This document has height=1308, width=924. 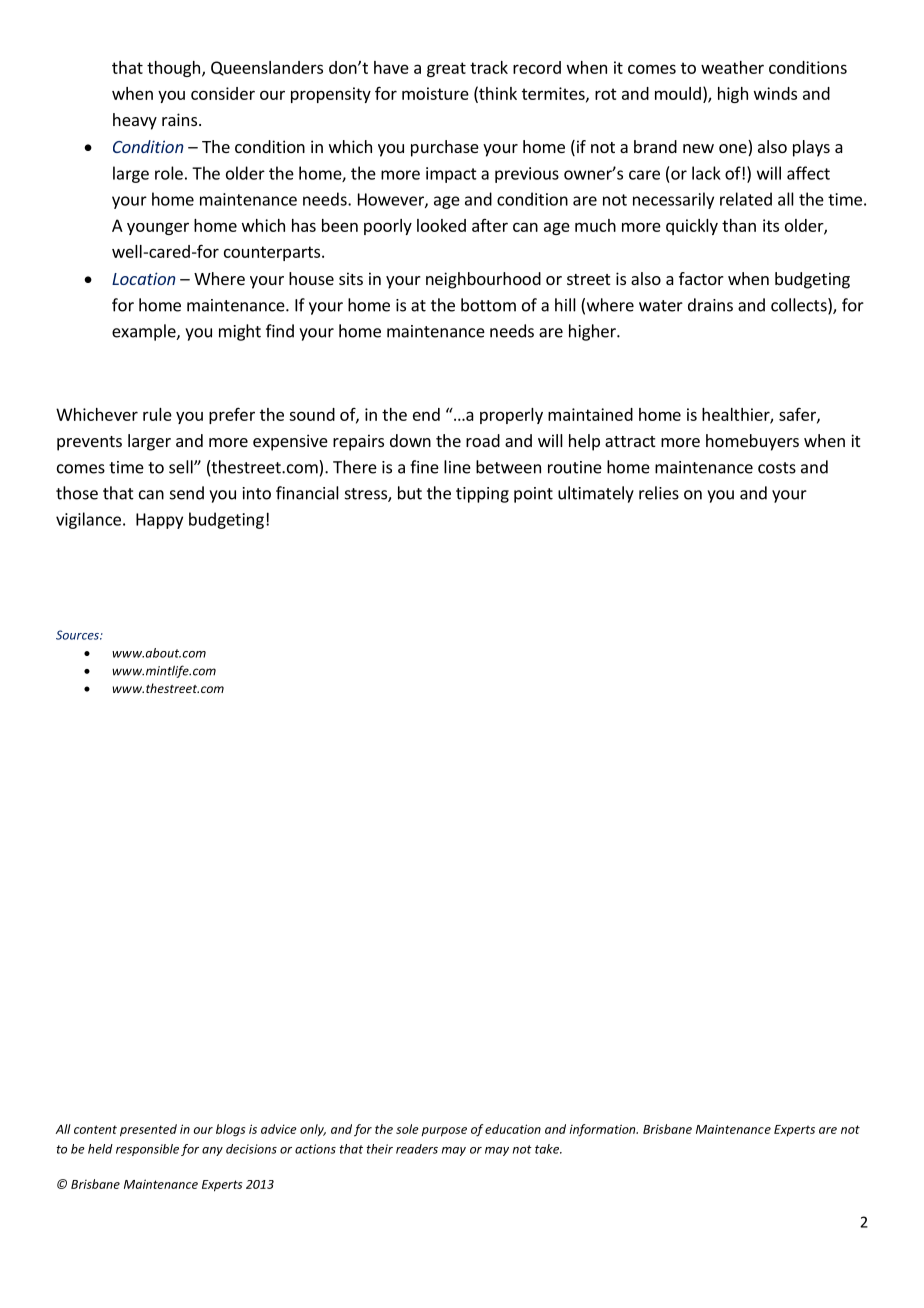 I want to click on moisture, so click(x=435, y=93).
